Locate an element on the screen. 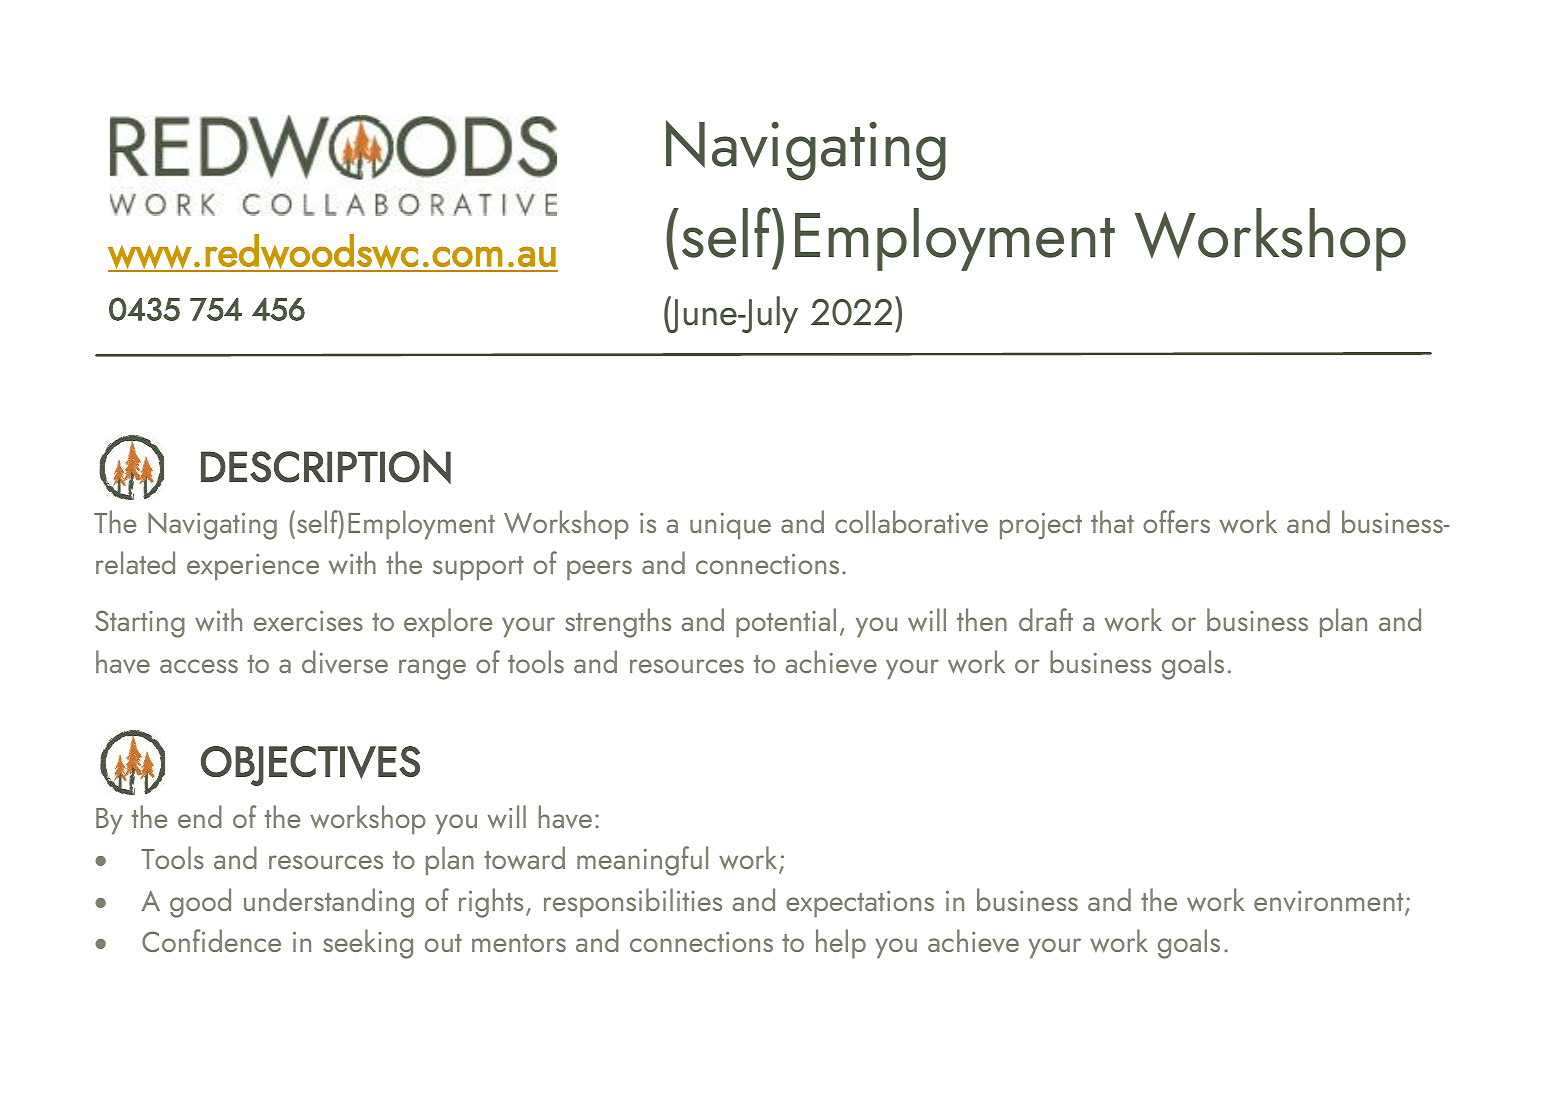 The image size is (1557, 1097). draft is located at coordinates (1046, 619).
